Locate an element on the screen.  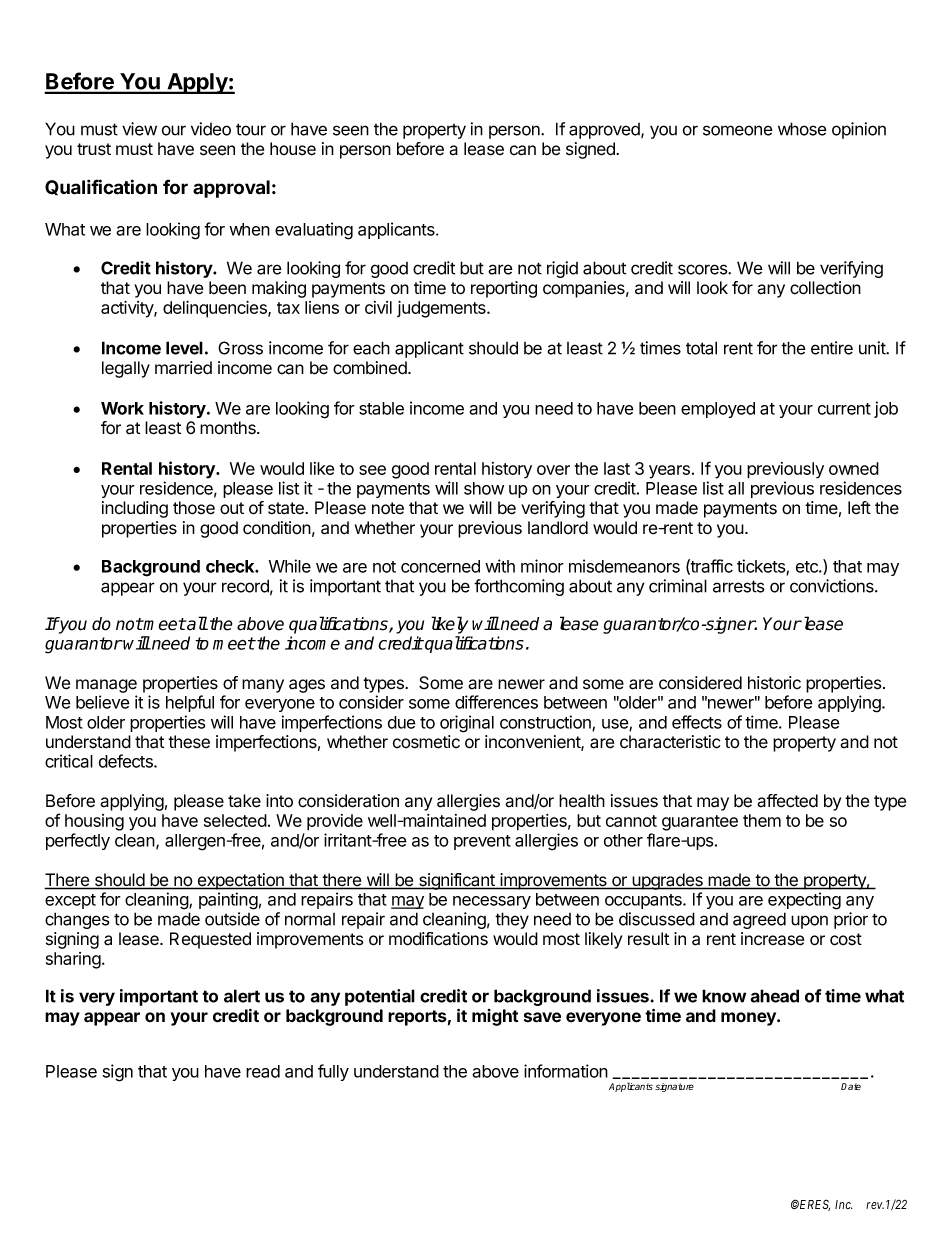
money is located at coordinates (749, 1019).
